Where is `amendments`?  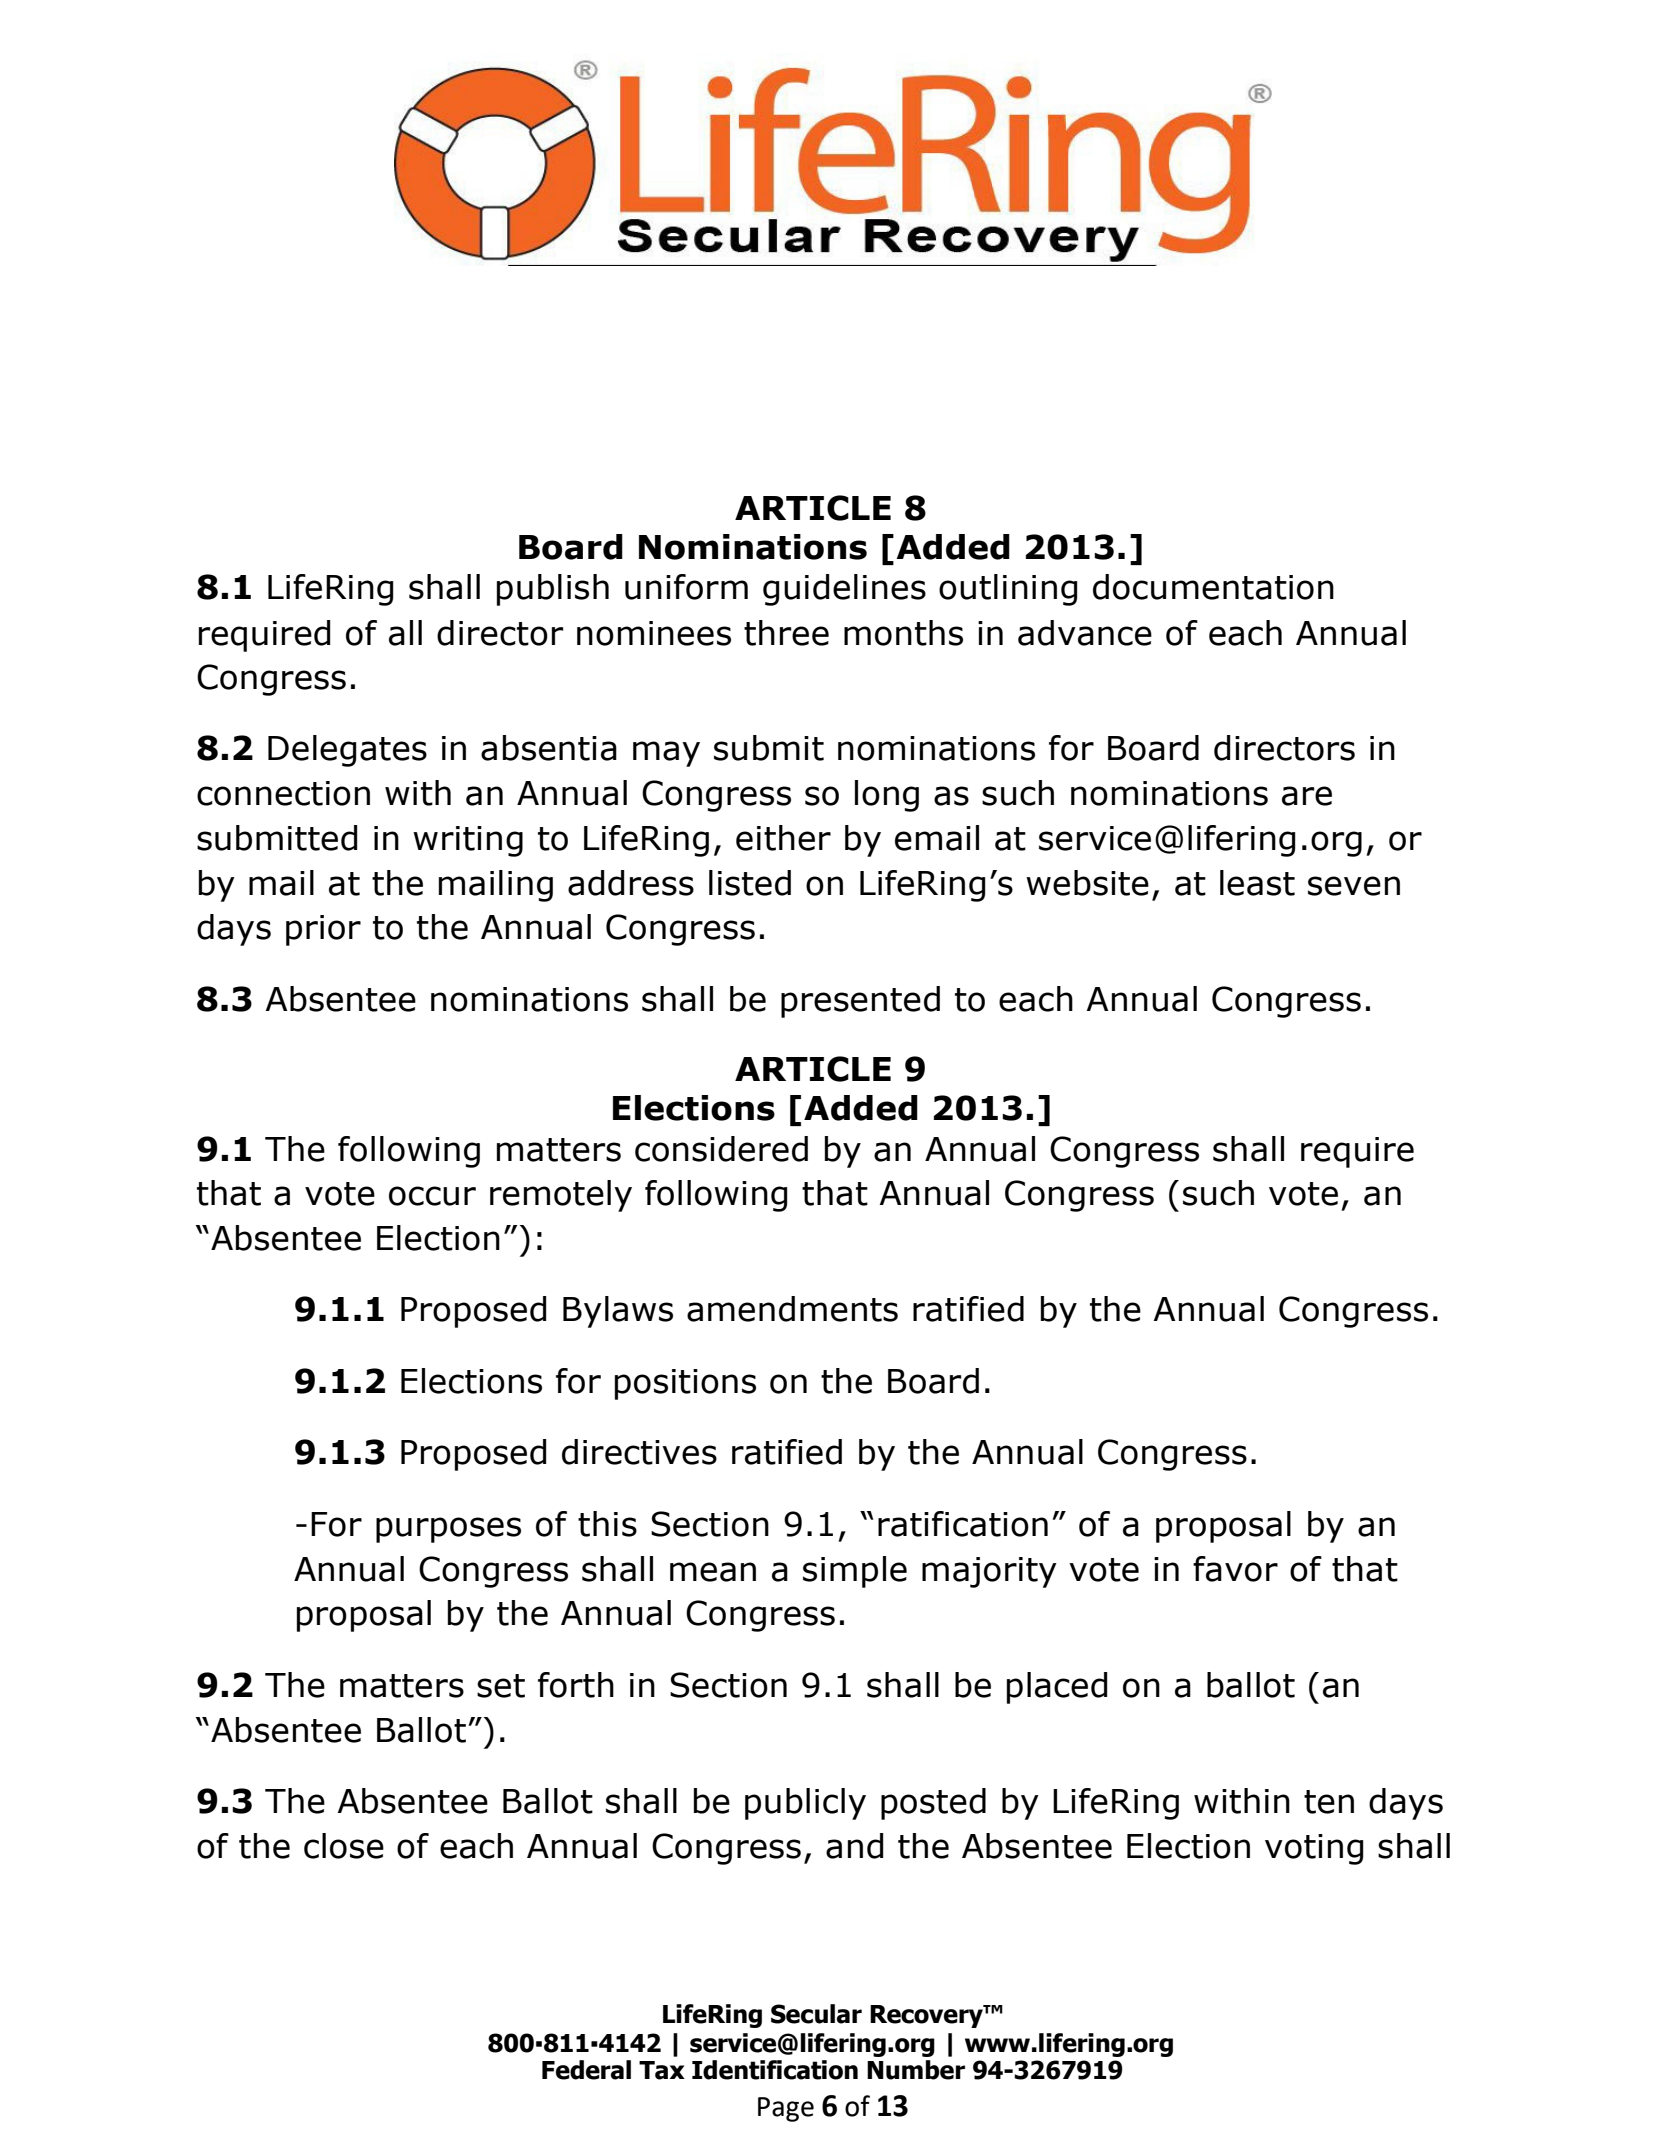 amendments is located at coordinates (792, 1309).
